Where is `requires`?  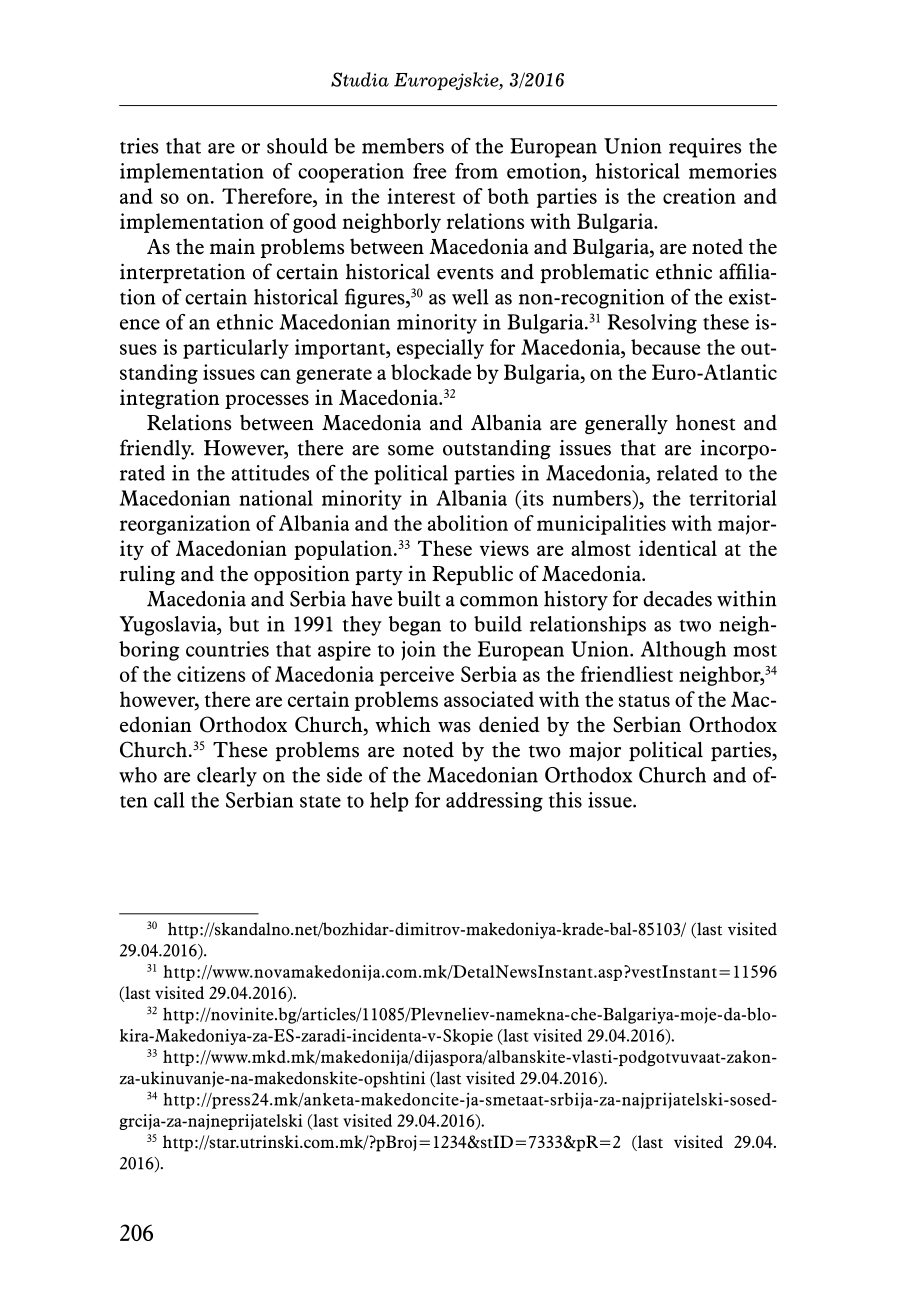 requires is located at coordinates (705, 148).
